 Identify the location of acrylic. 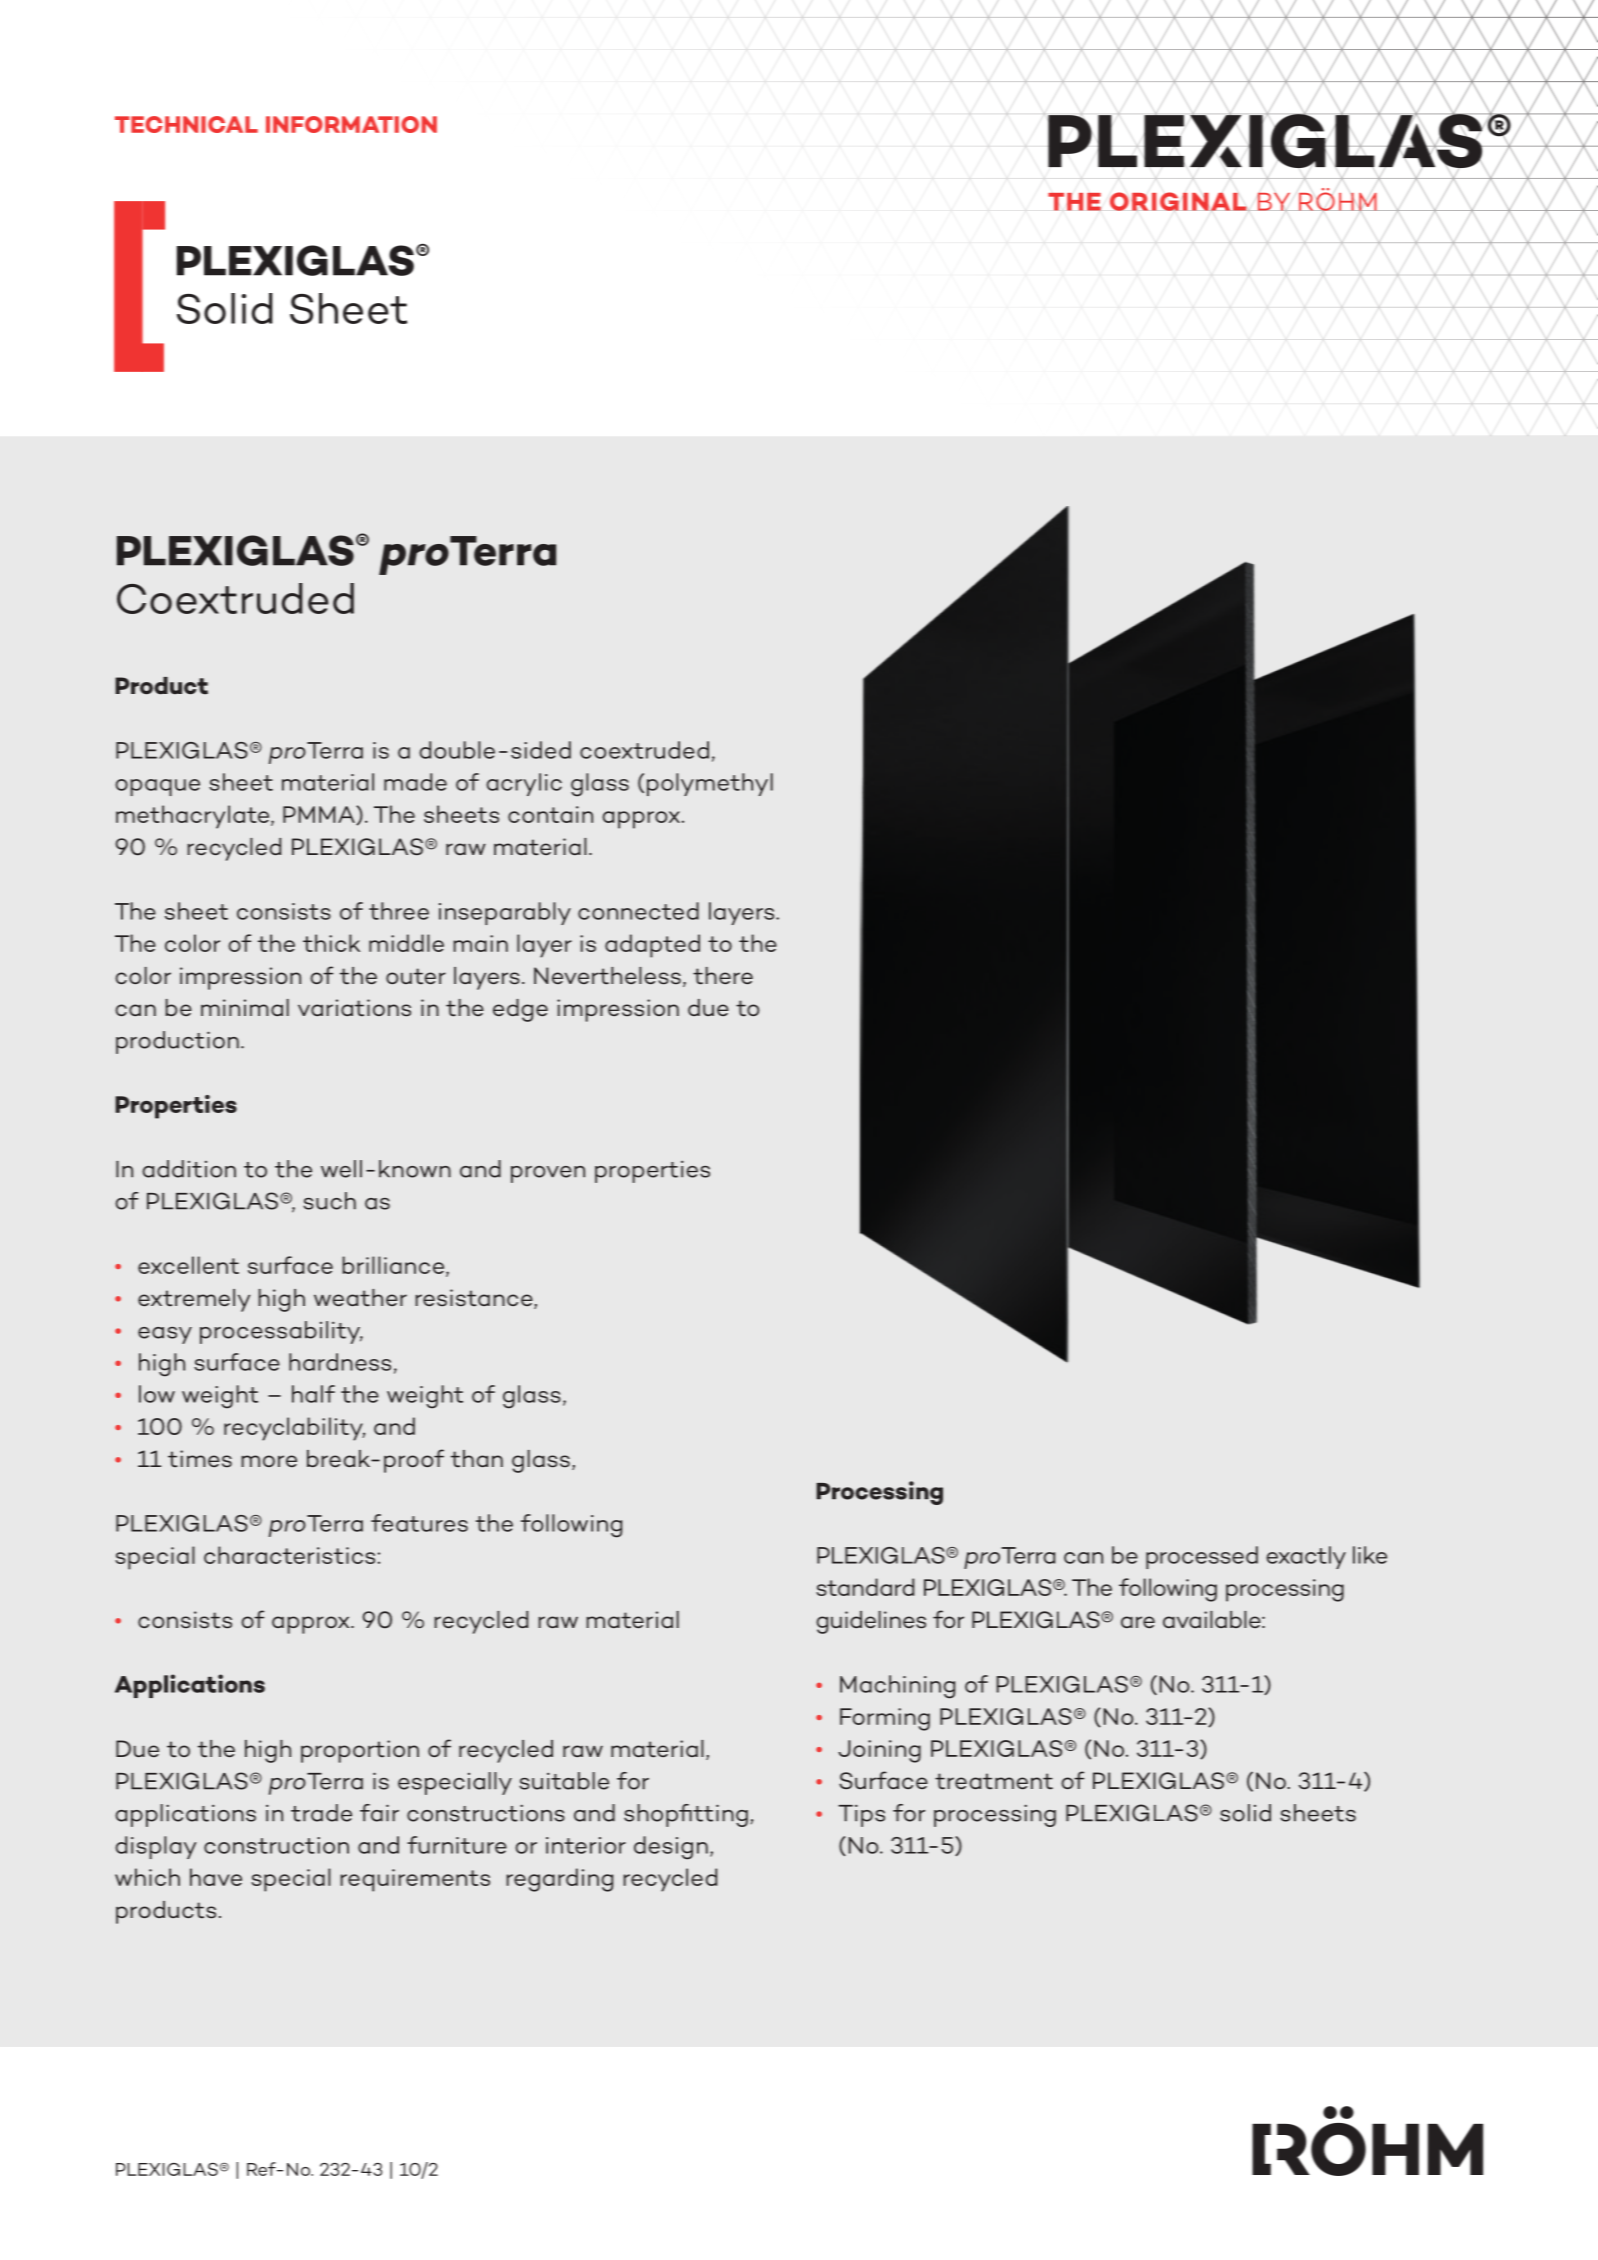
(524, 784).
